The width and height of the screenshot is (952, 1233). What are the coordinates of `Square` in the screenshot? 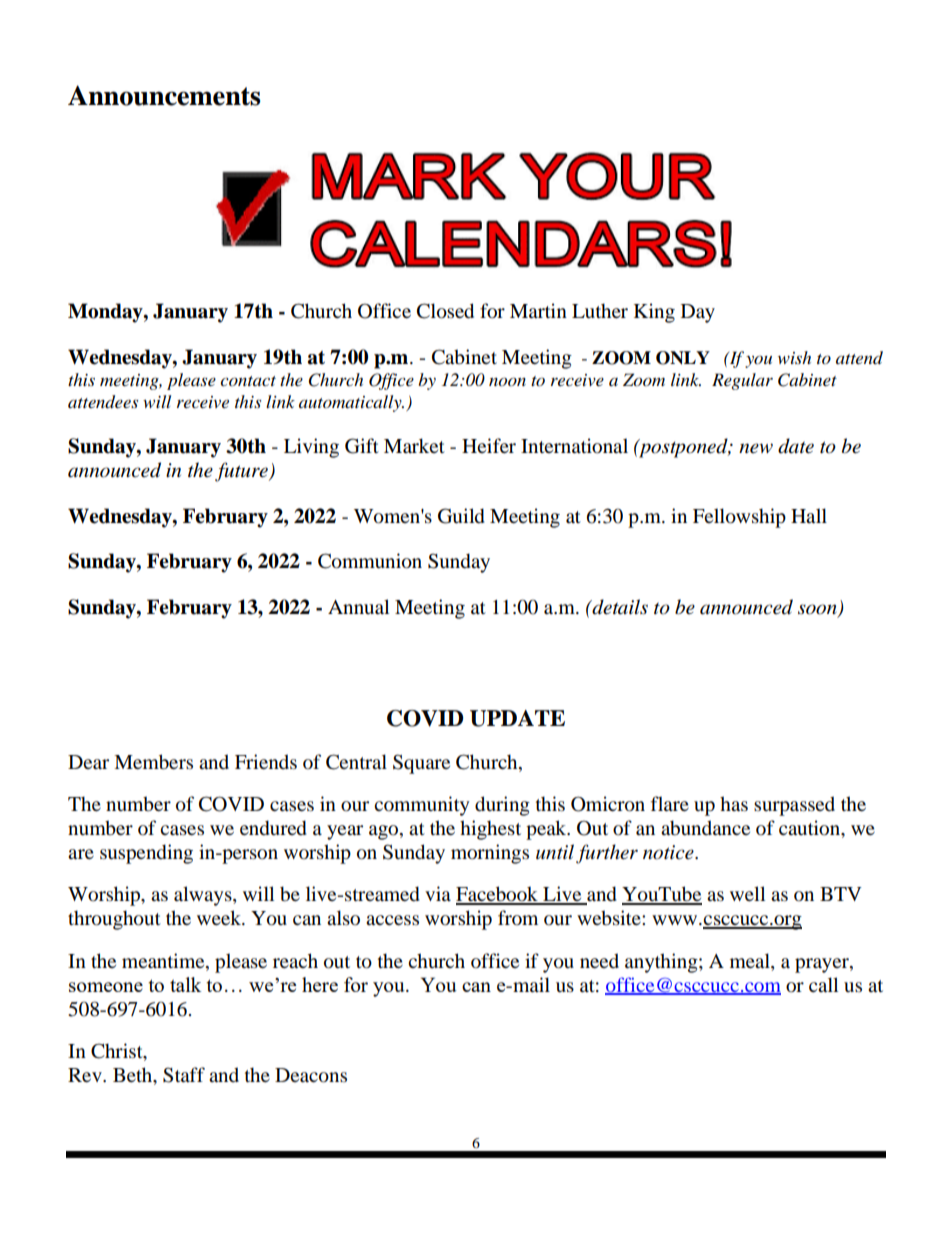 It's located at (421, 764).
